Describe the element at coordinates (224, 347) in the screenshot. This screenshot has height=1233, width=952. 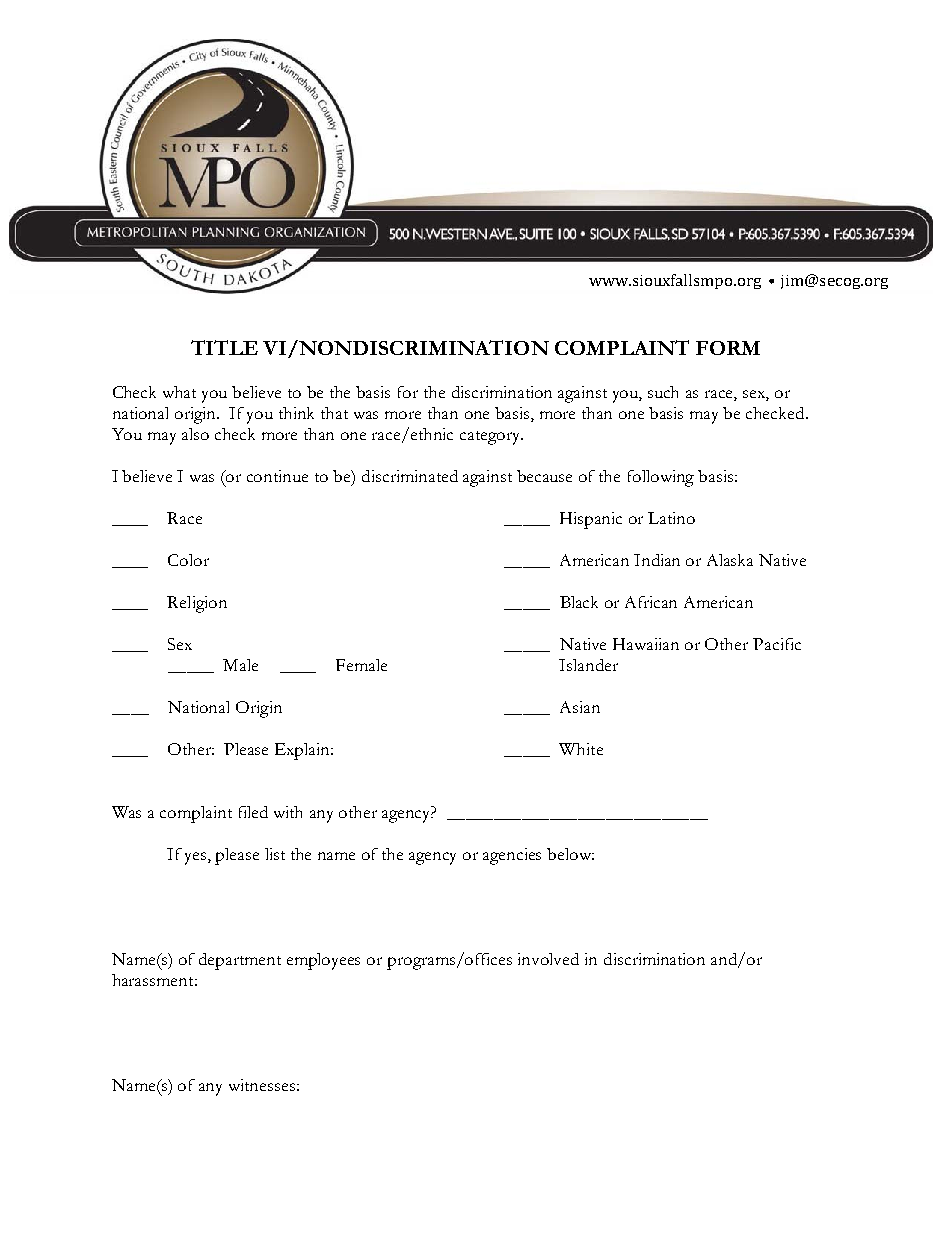
I see `TITLE` at that location.
